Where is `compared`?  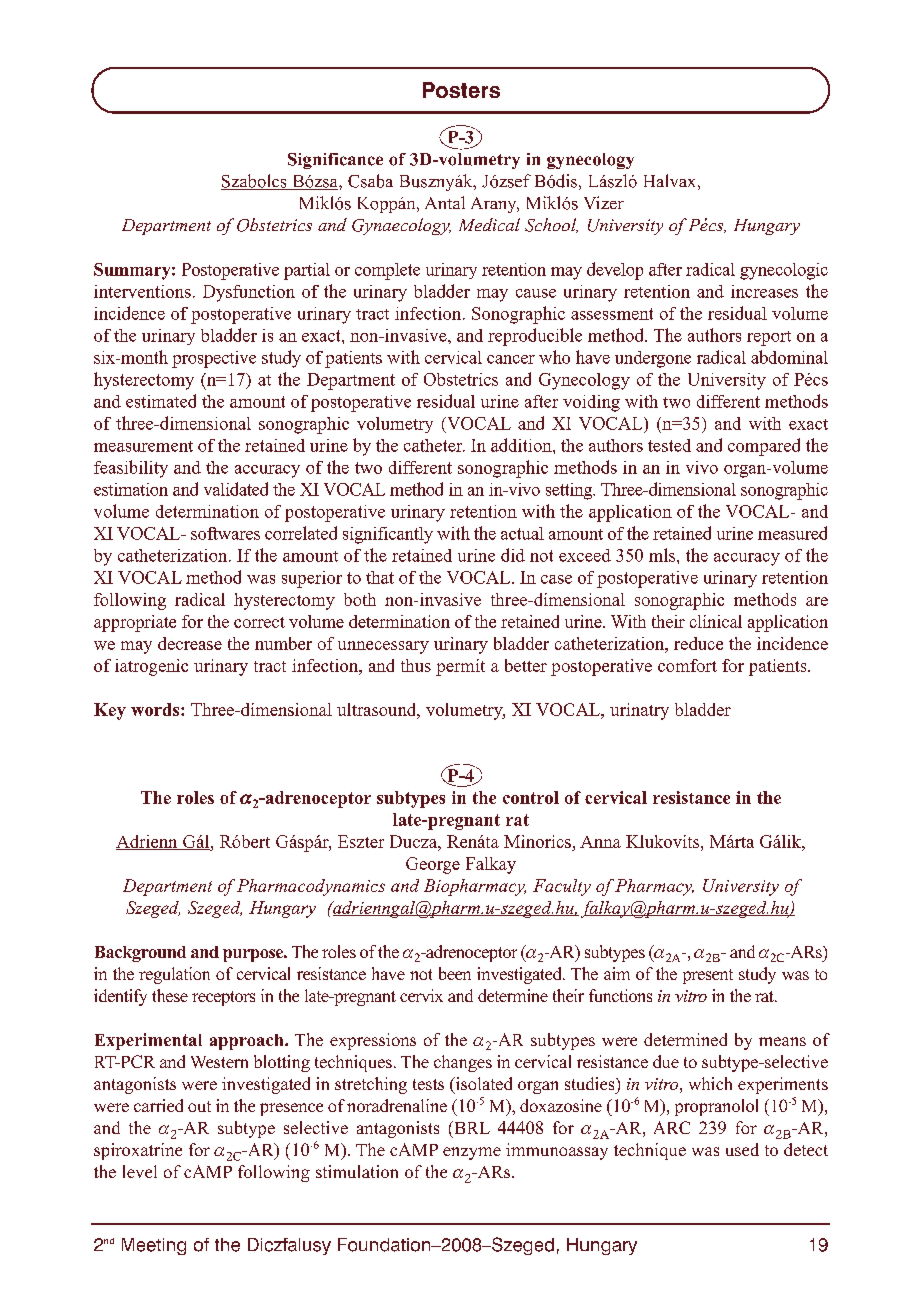
compared is located at coordinates (764, 447).
